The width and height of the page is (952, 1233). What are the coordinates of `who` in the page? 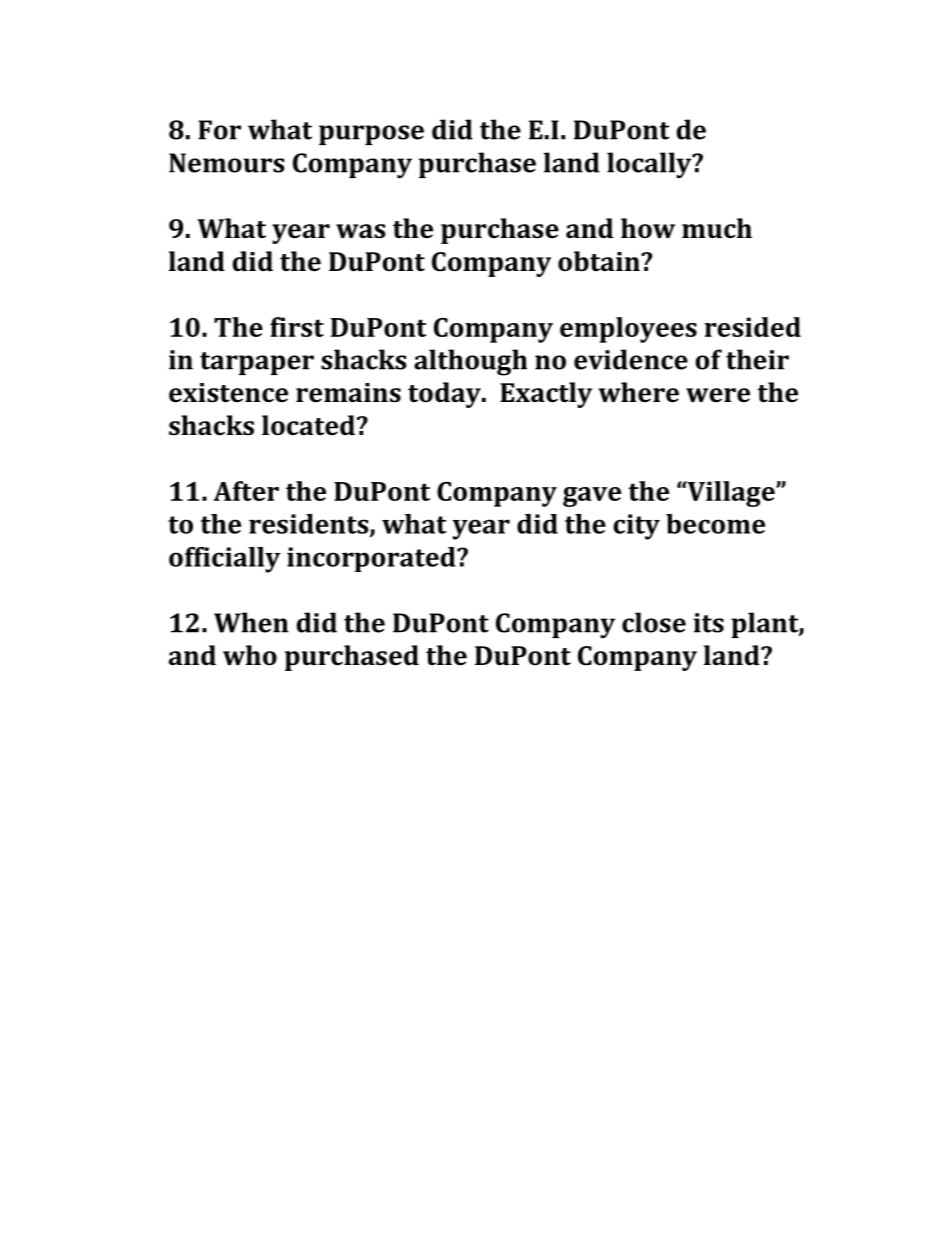 It's located at (250, 655).
